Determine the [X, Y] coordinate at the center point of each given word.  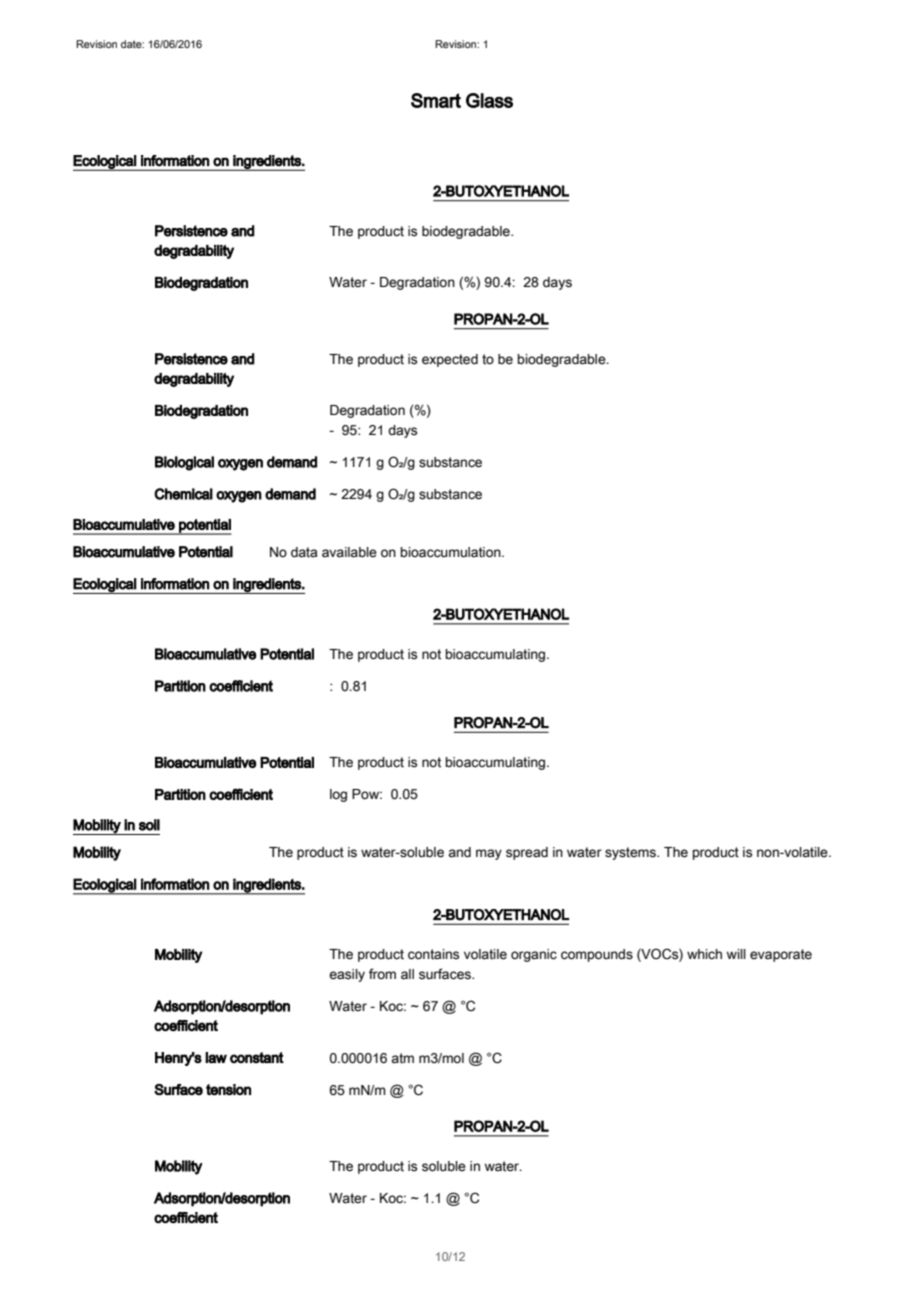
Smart [436, 100]
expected [450, 360]
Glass [489, 100]
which [704, 954]
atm [402, 1058]
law [216, 1058]
